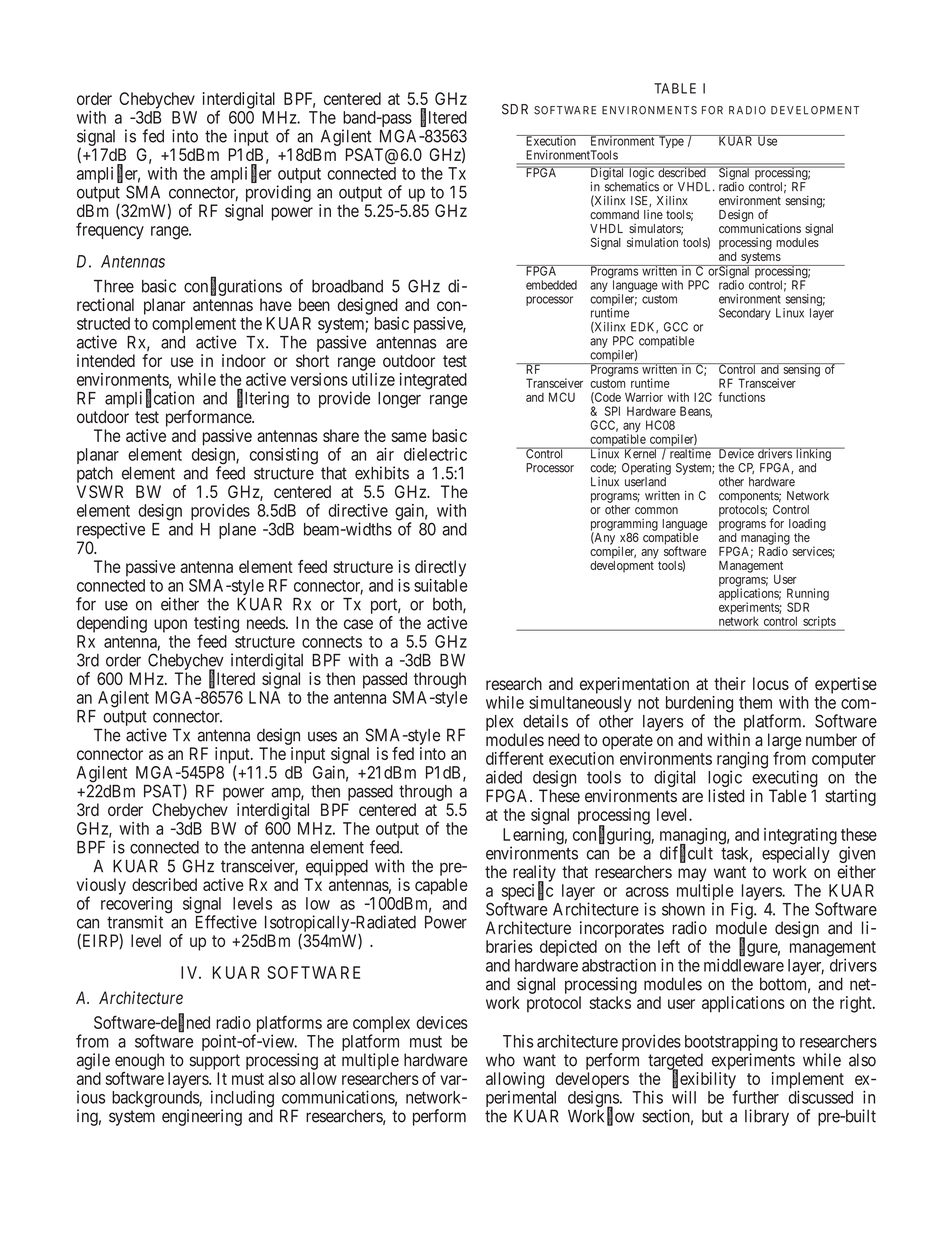 This page has height=1233, width=952. Describe the element at coordinates (202, 1117) in the page. I see `engineering` at that location.
